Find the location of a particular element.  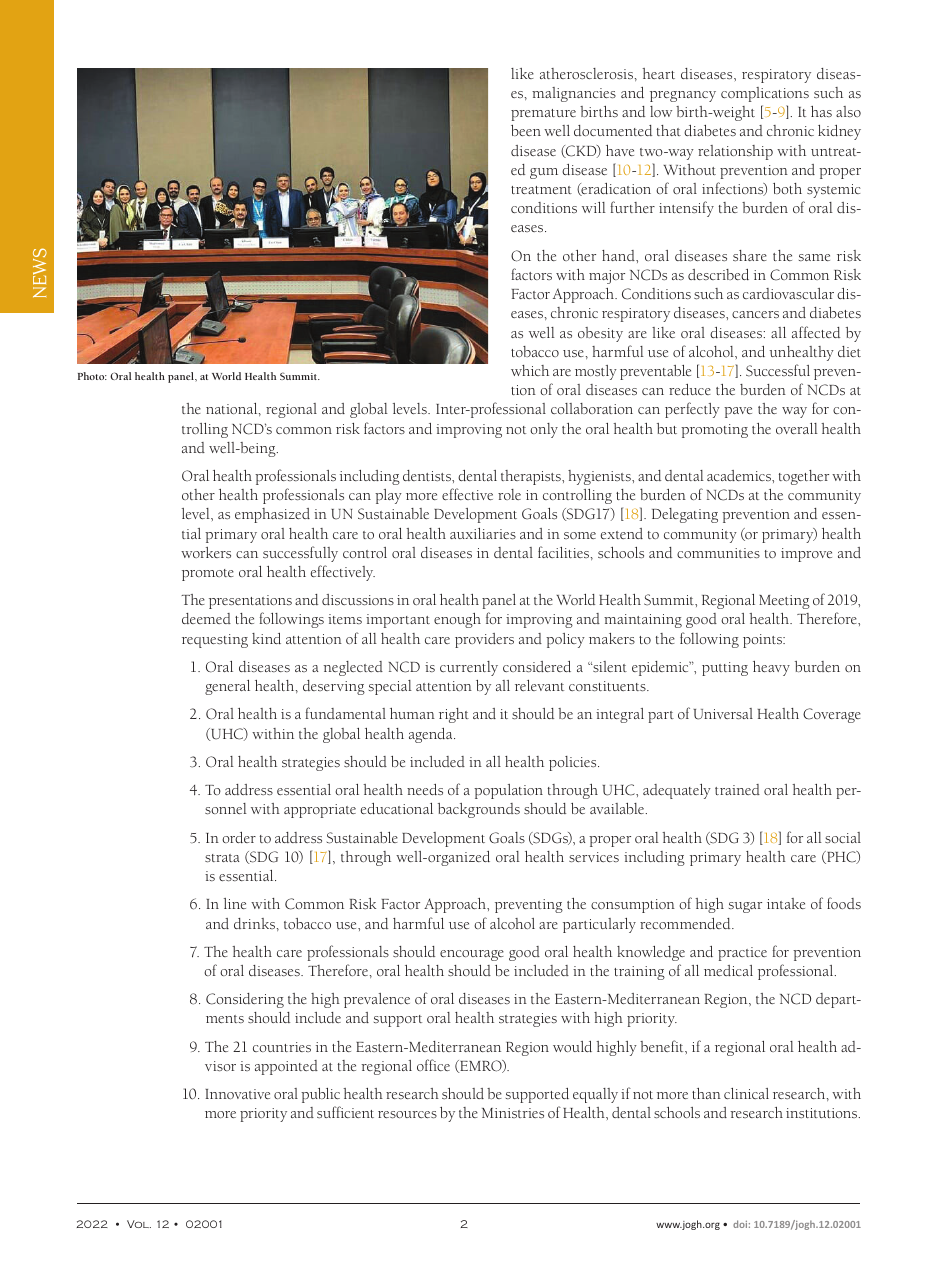

pregnancy is located at coordinates (683, 96).
